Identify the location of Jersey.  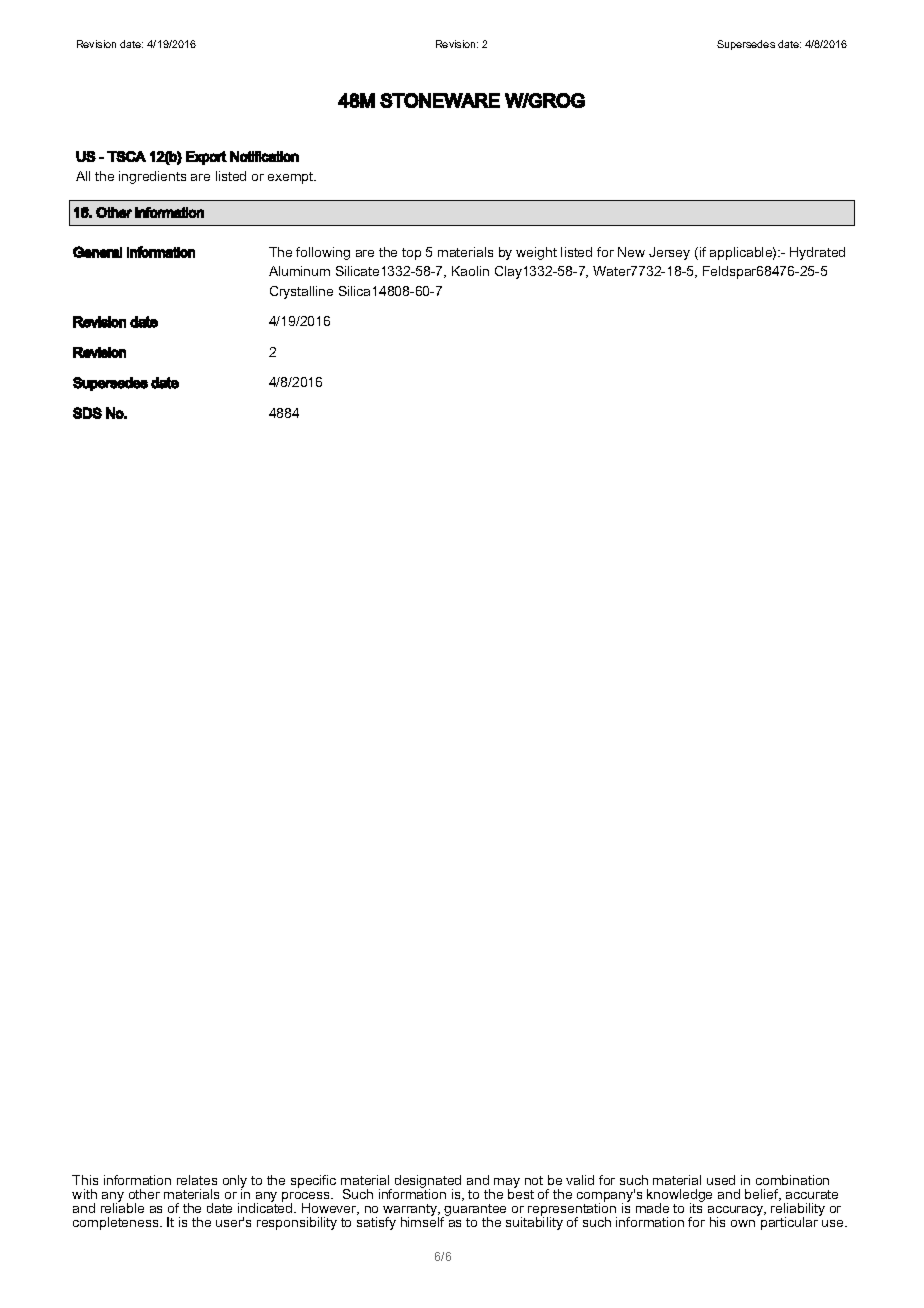
(669, 253).
